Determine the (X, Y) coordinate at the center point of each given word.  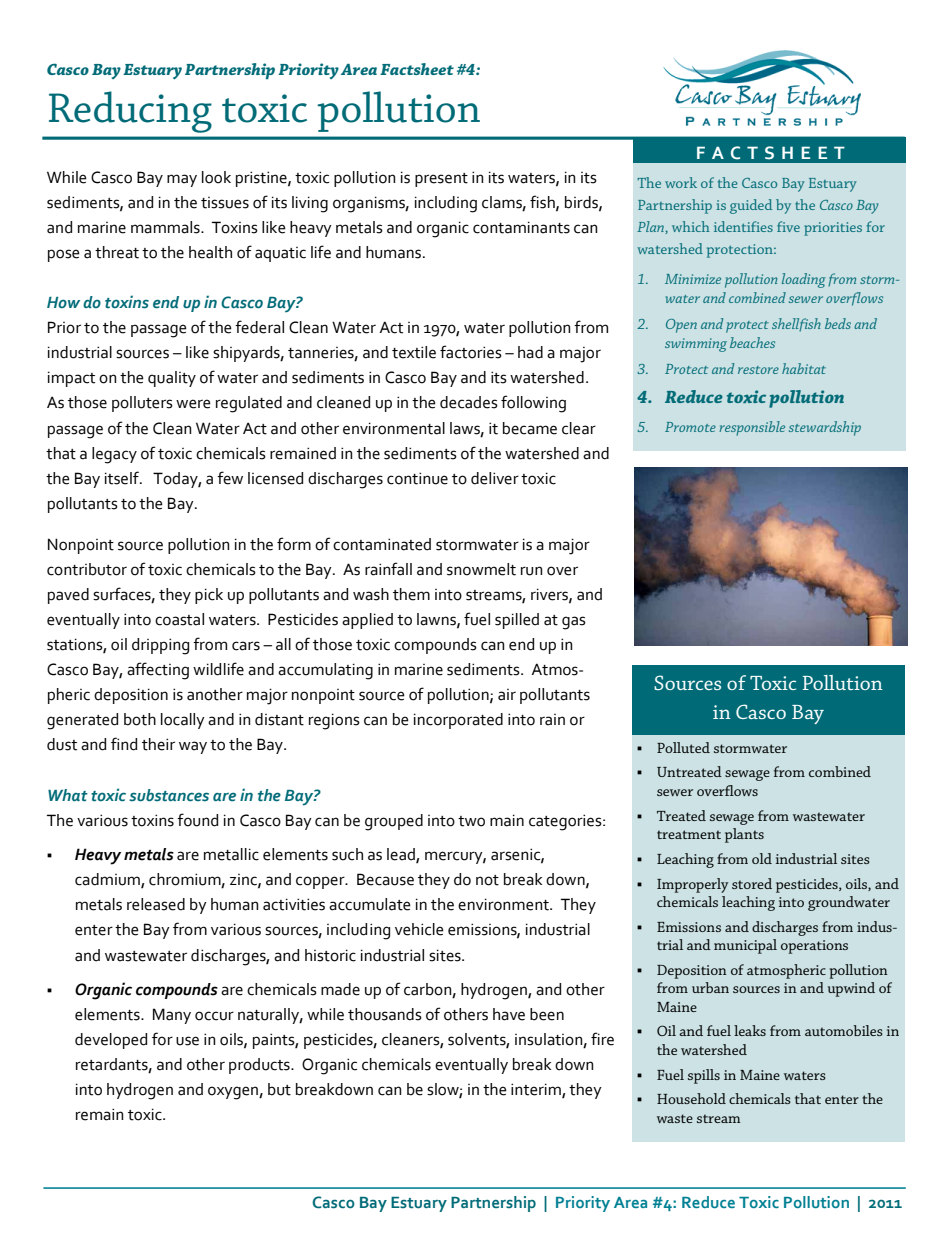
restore (758, 370)
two (471, 821)
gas (574, 623)
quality (172, 379)
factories (471, 352)
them (411, 594)
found (197, 820)
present (441, 180)
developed (111, 1041)
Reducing (130, 112)
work (681, 182)
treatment (689, 834)
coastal (179, 619)
